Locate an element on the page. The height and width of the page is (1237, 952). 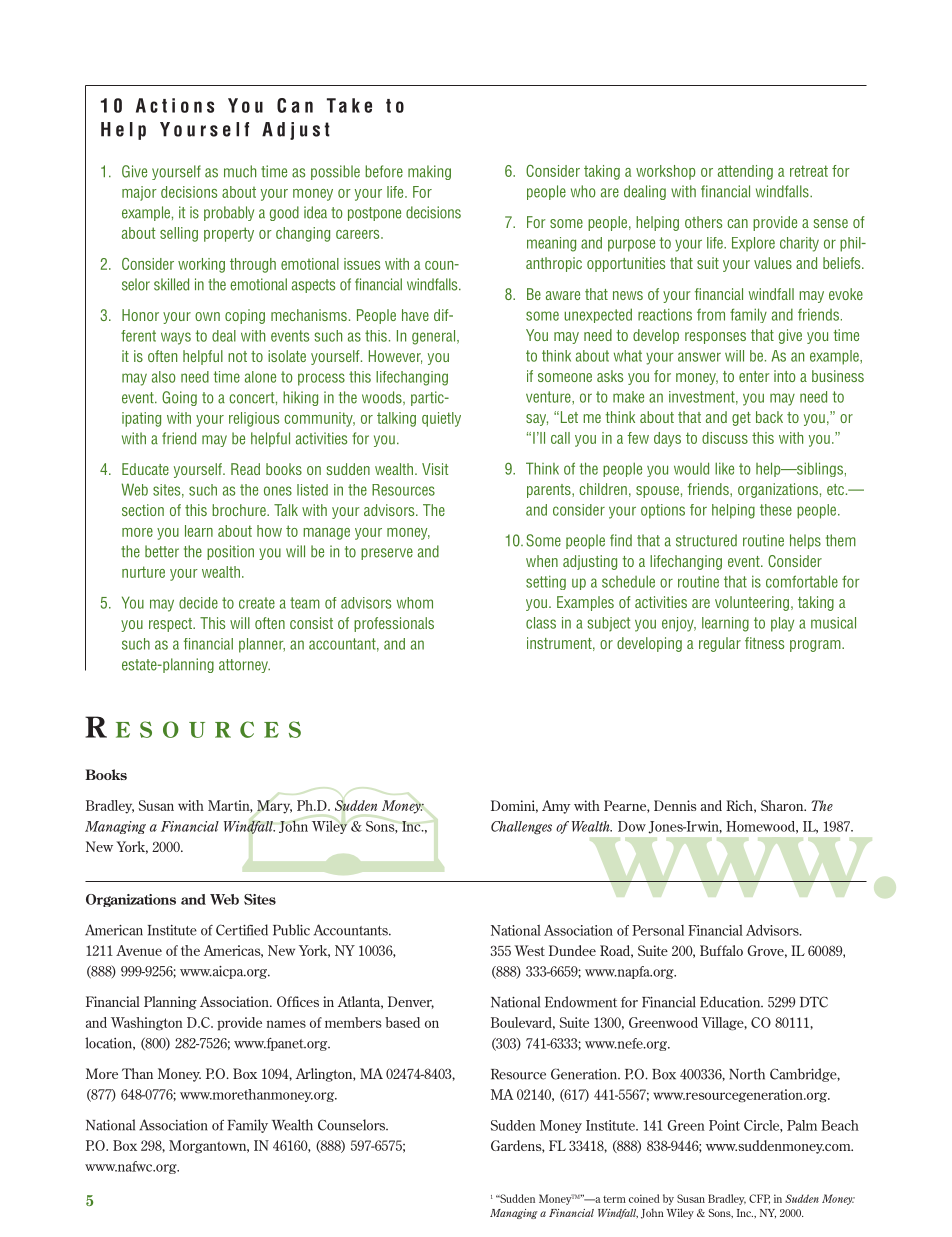
probably is located at coordinates (229, 213).
